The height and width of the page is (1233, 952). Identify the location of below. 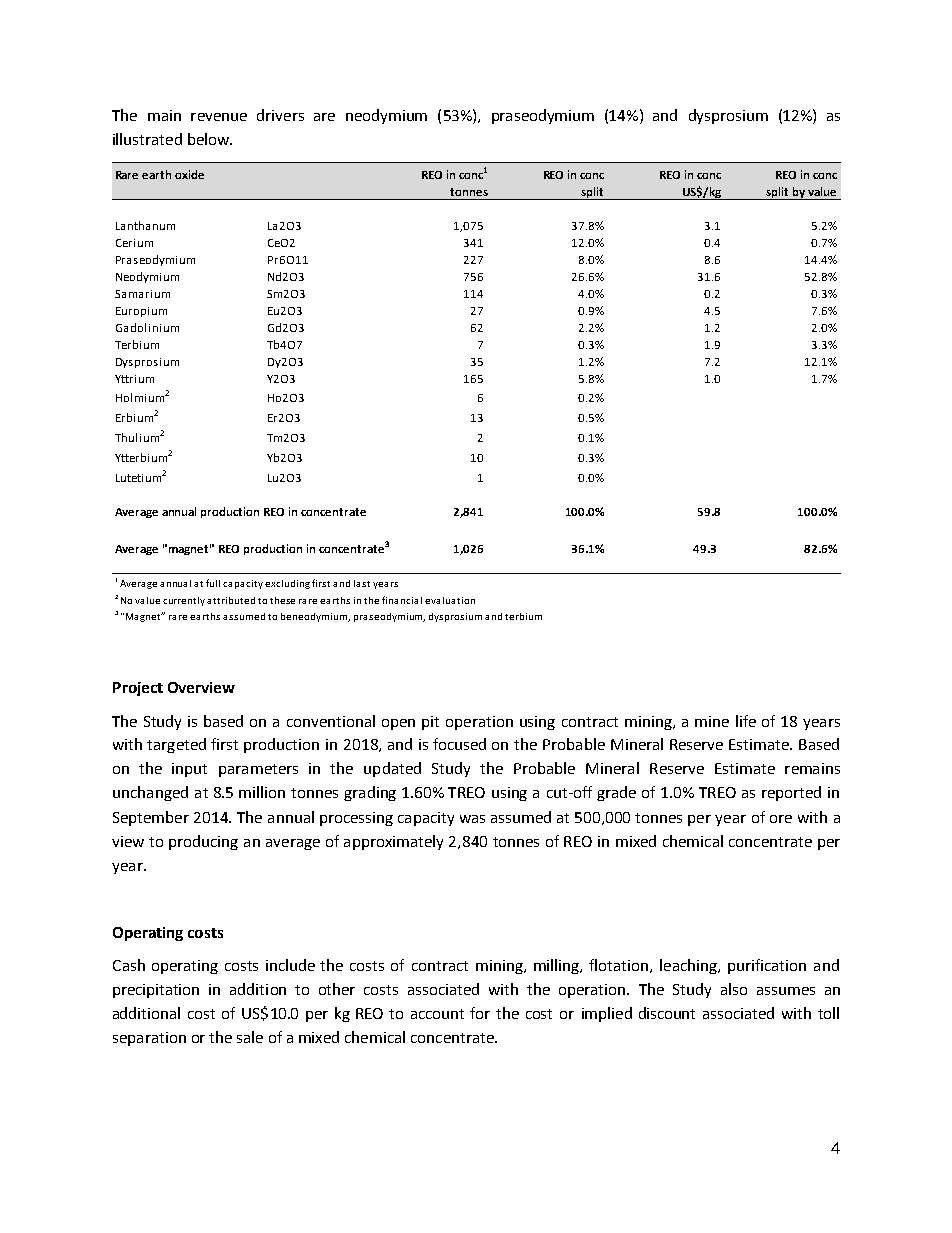
(209, 139).
